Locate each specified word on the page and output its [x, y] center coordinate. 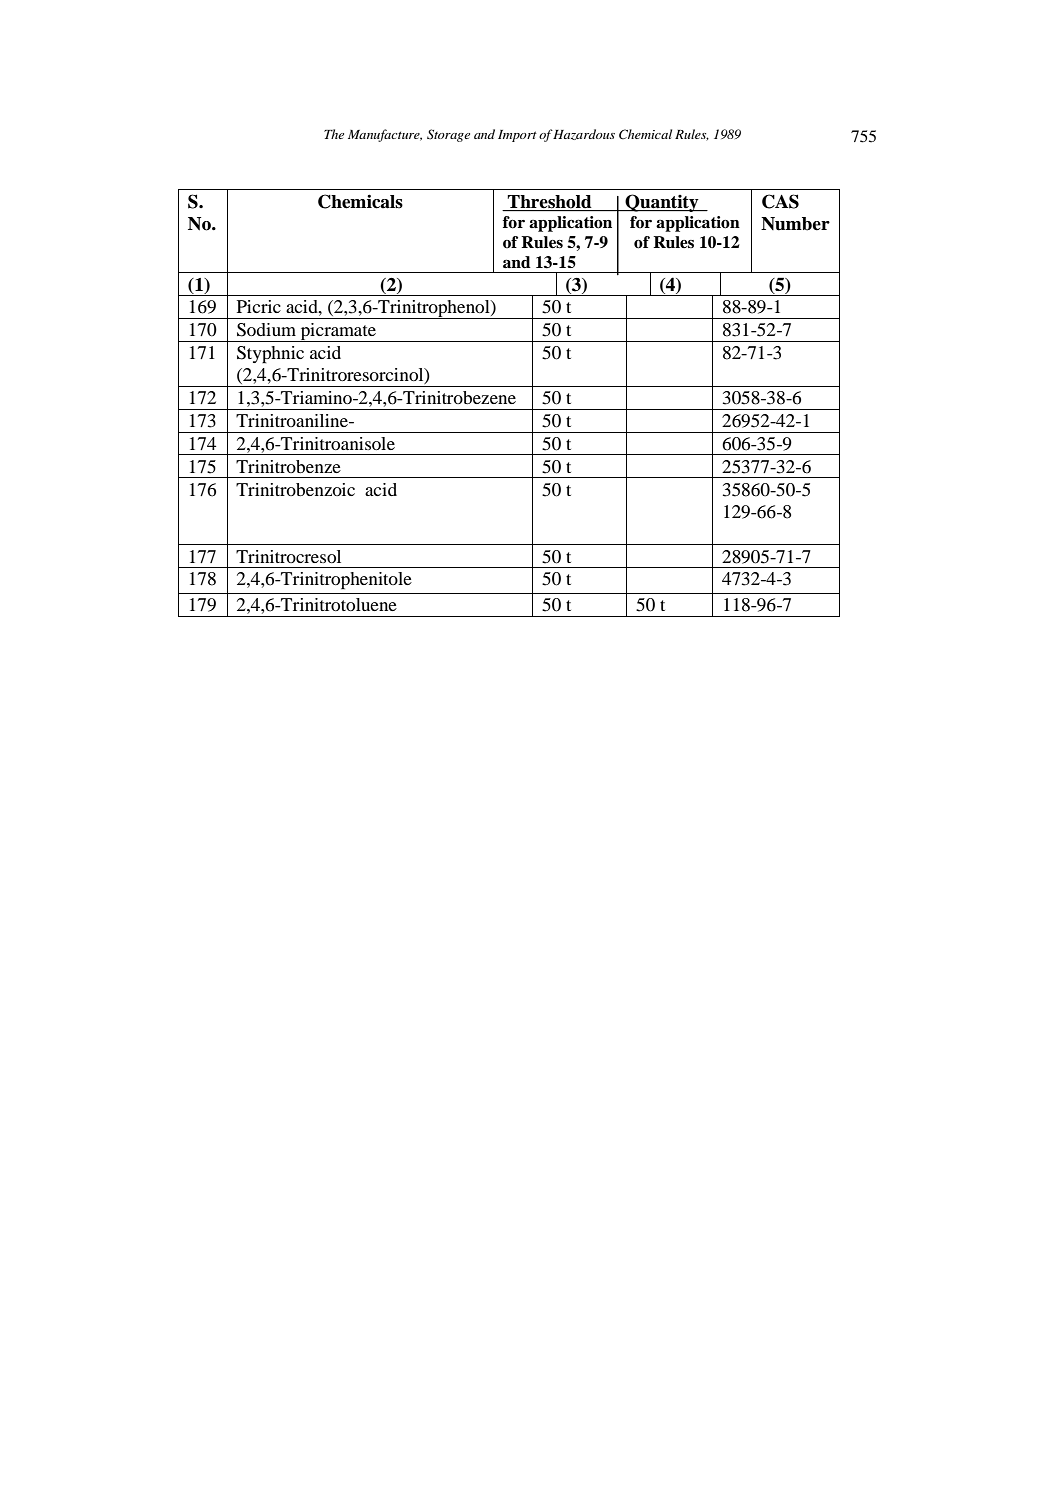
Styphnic [270, 355]
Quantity [662, 203]
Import [517, 136]
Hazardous [584, 134]
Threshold [550, 203]
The [334, 134]
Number [795, 224]
